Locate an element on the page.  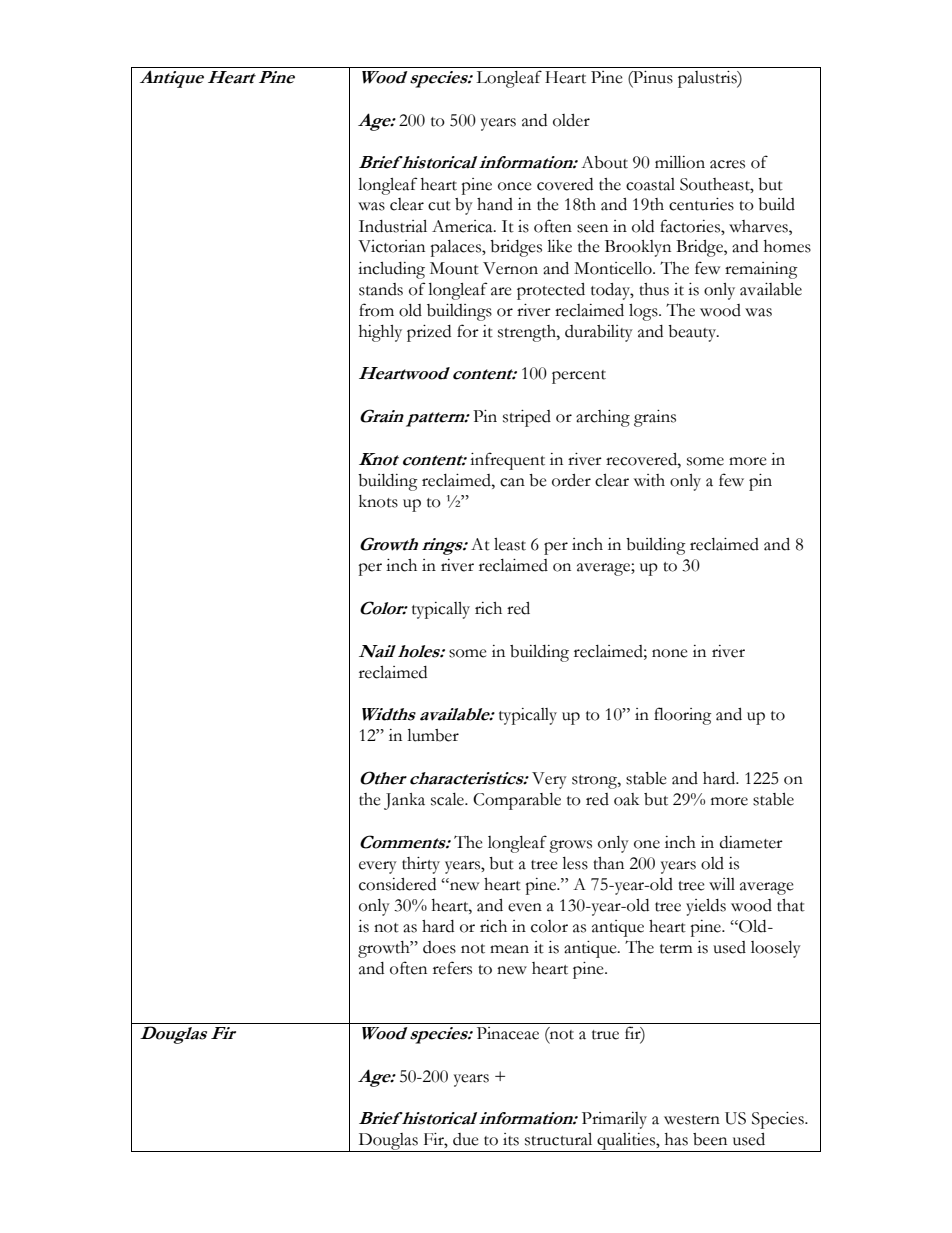
About is located at coordinates (604, 162).
